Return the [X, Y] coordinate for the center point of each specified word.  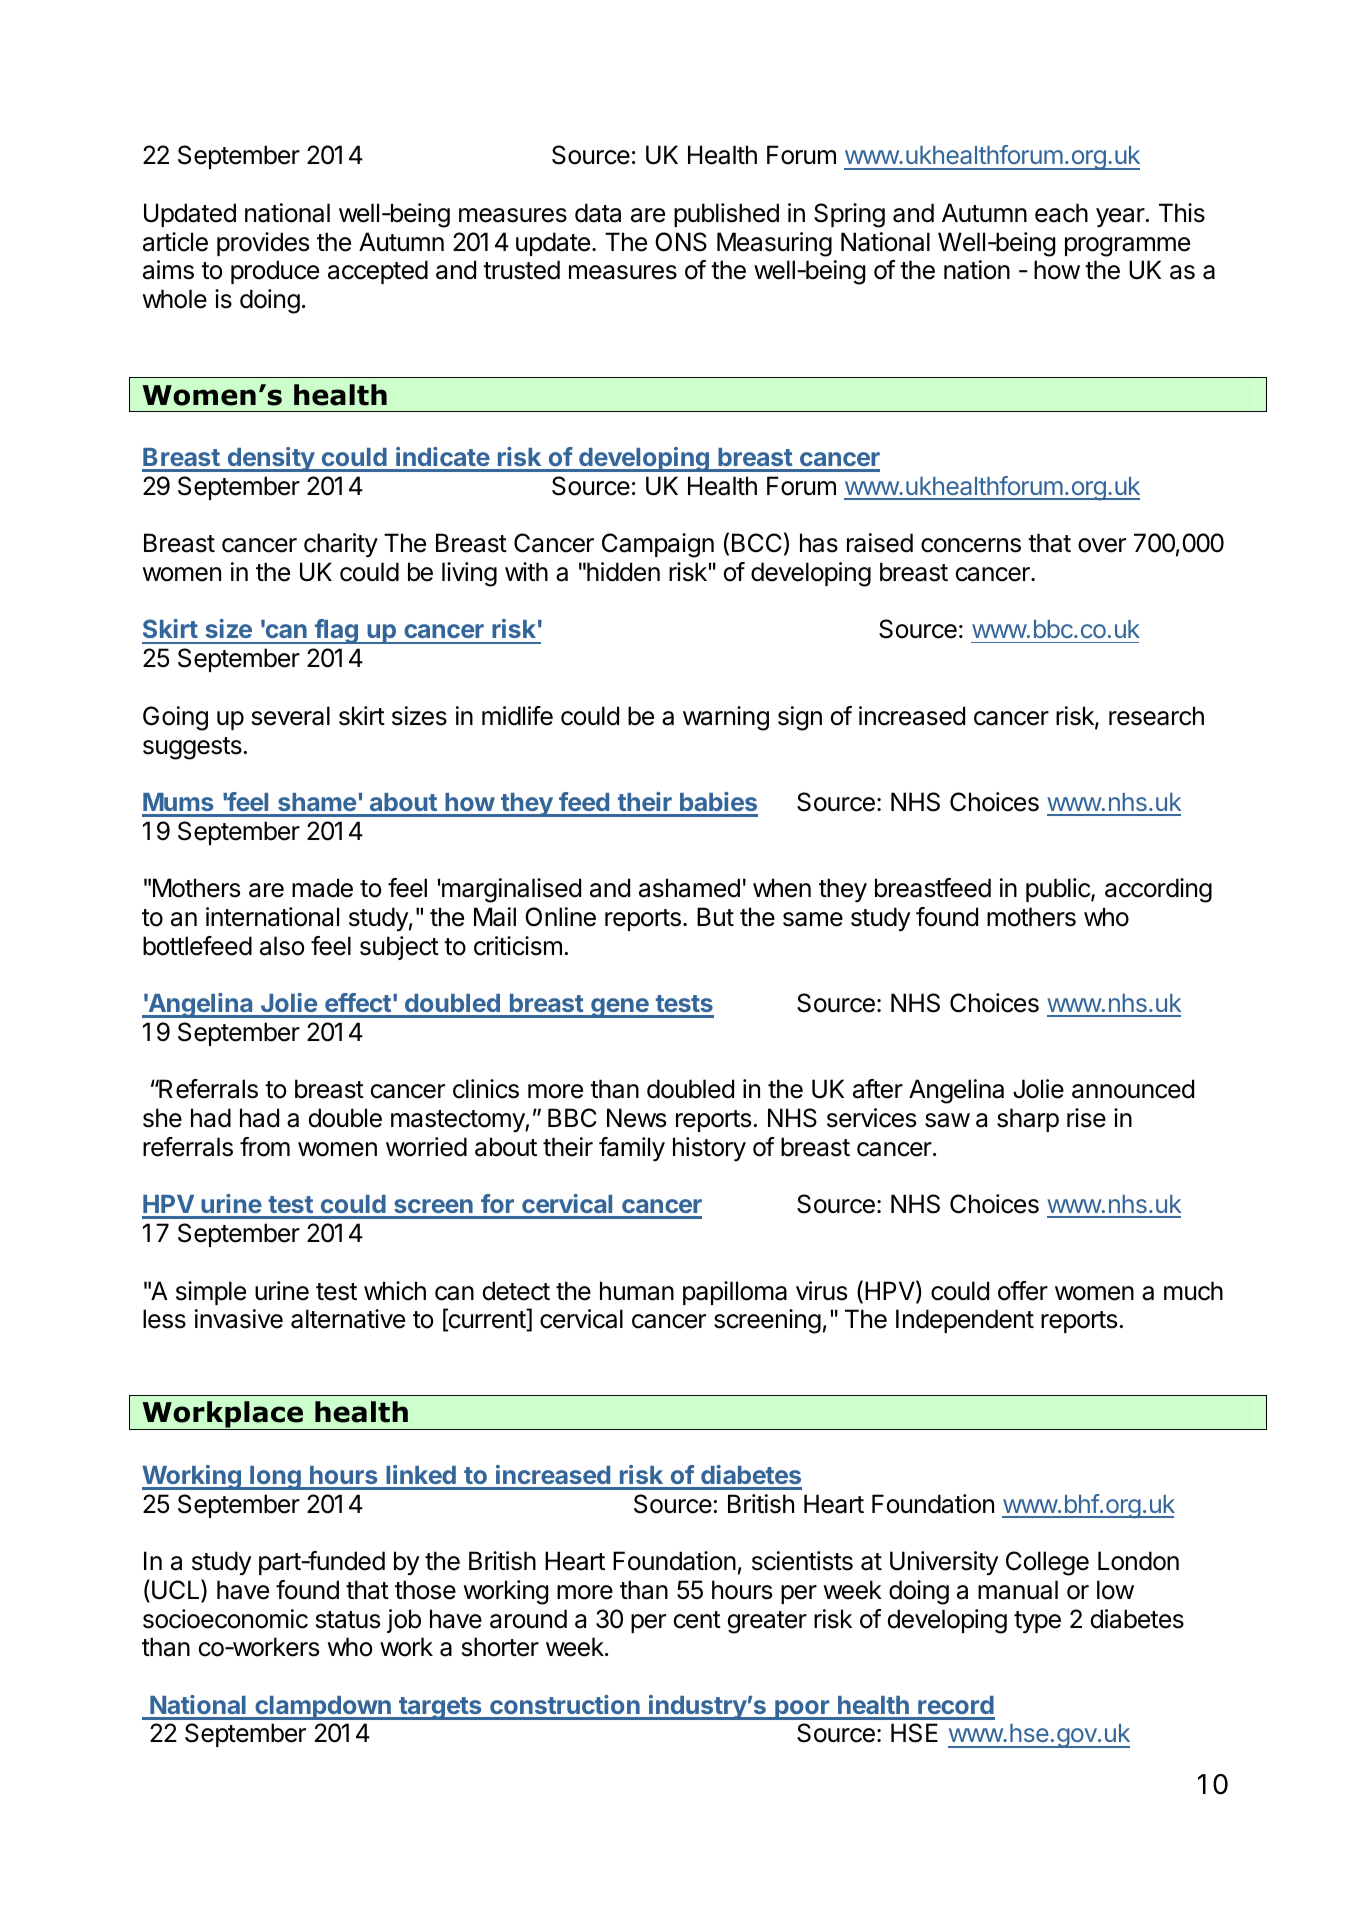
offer [1023, 1291]
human [637, 1291]
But [715, 916]
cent [697, 1620]
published [726, 215]
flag [336, 631]
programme [1127, 247]
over [1102, 545]
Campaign [658, 545]
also [282, 946]
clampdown [323, 1708]
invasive [239, 1319]
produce [275, 272]
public [1059, 890]
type [1037, 1622]
